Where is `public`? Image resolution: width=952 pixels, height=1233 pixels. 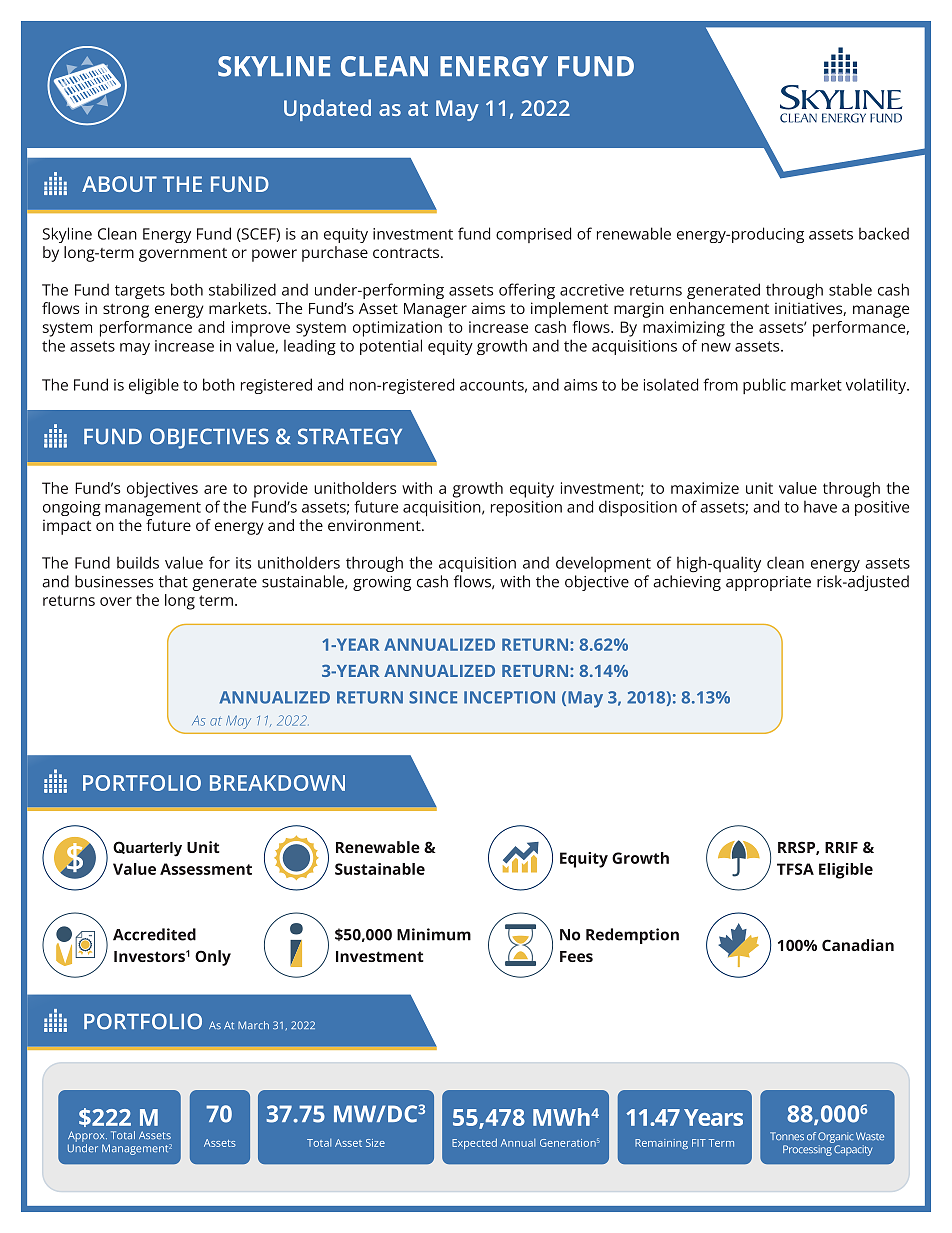
public is located at coordinates (764, 386).
